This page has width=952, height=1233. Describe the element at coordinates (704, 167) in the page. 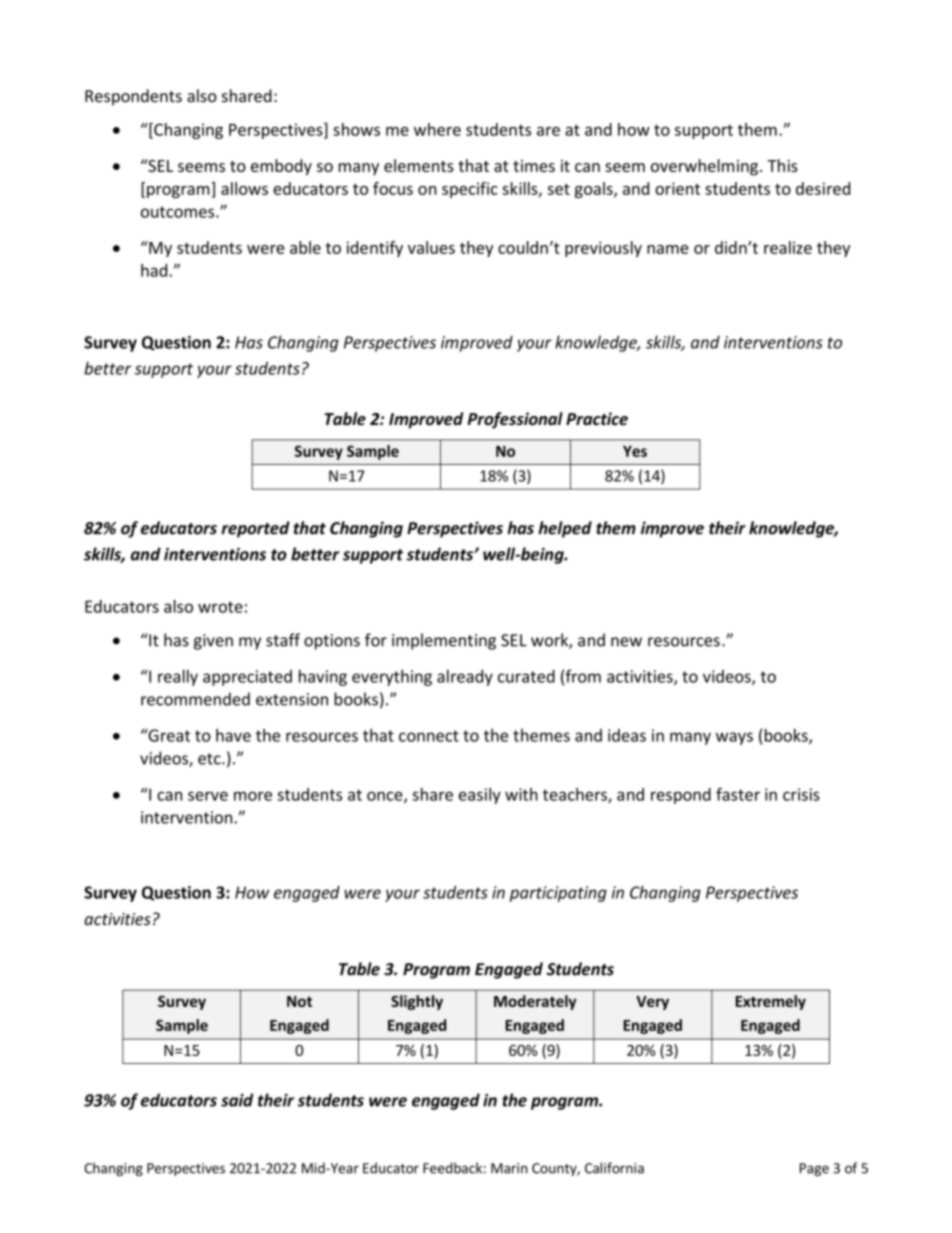

I see `overwhelming` at that location.
